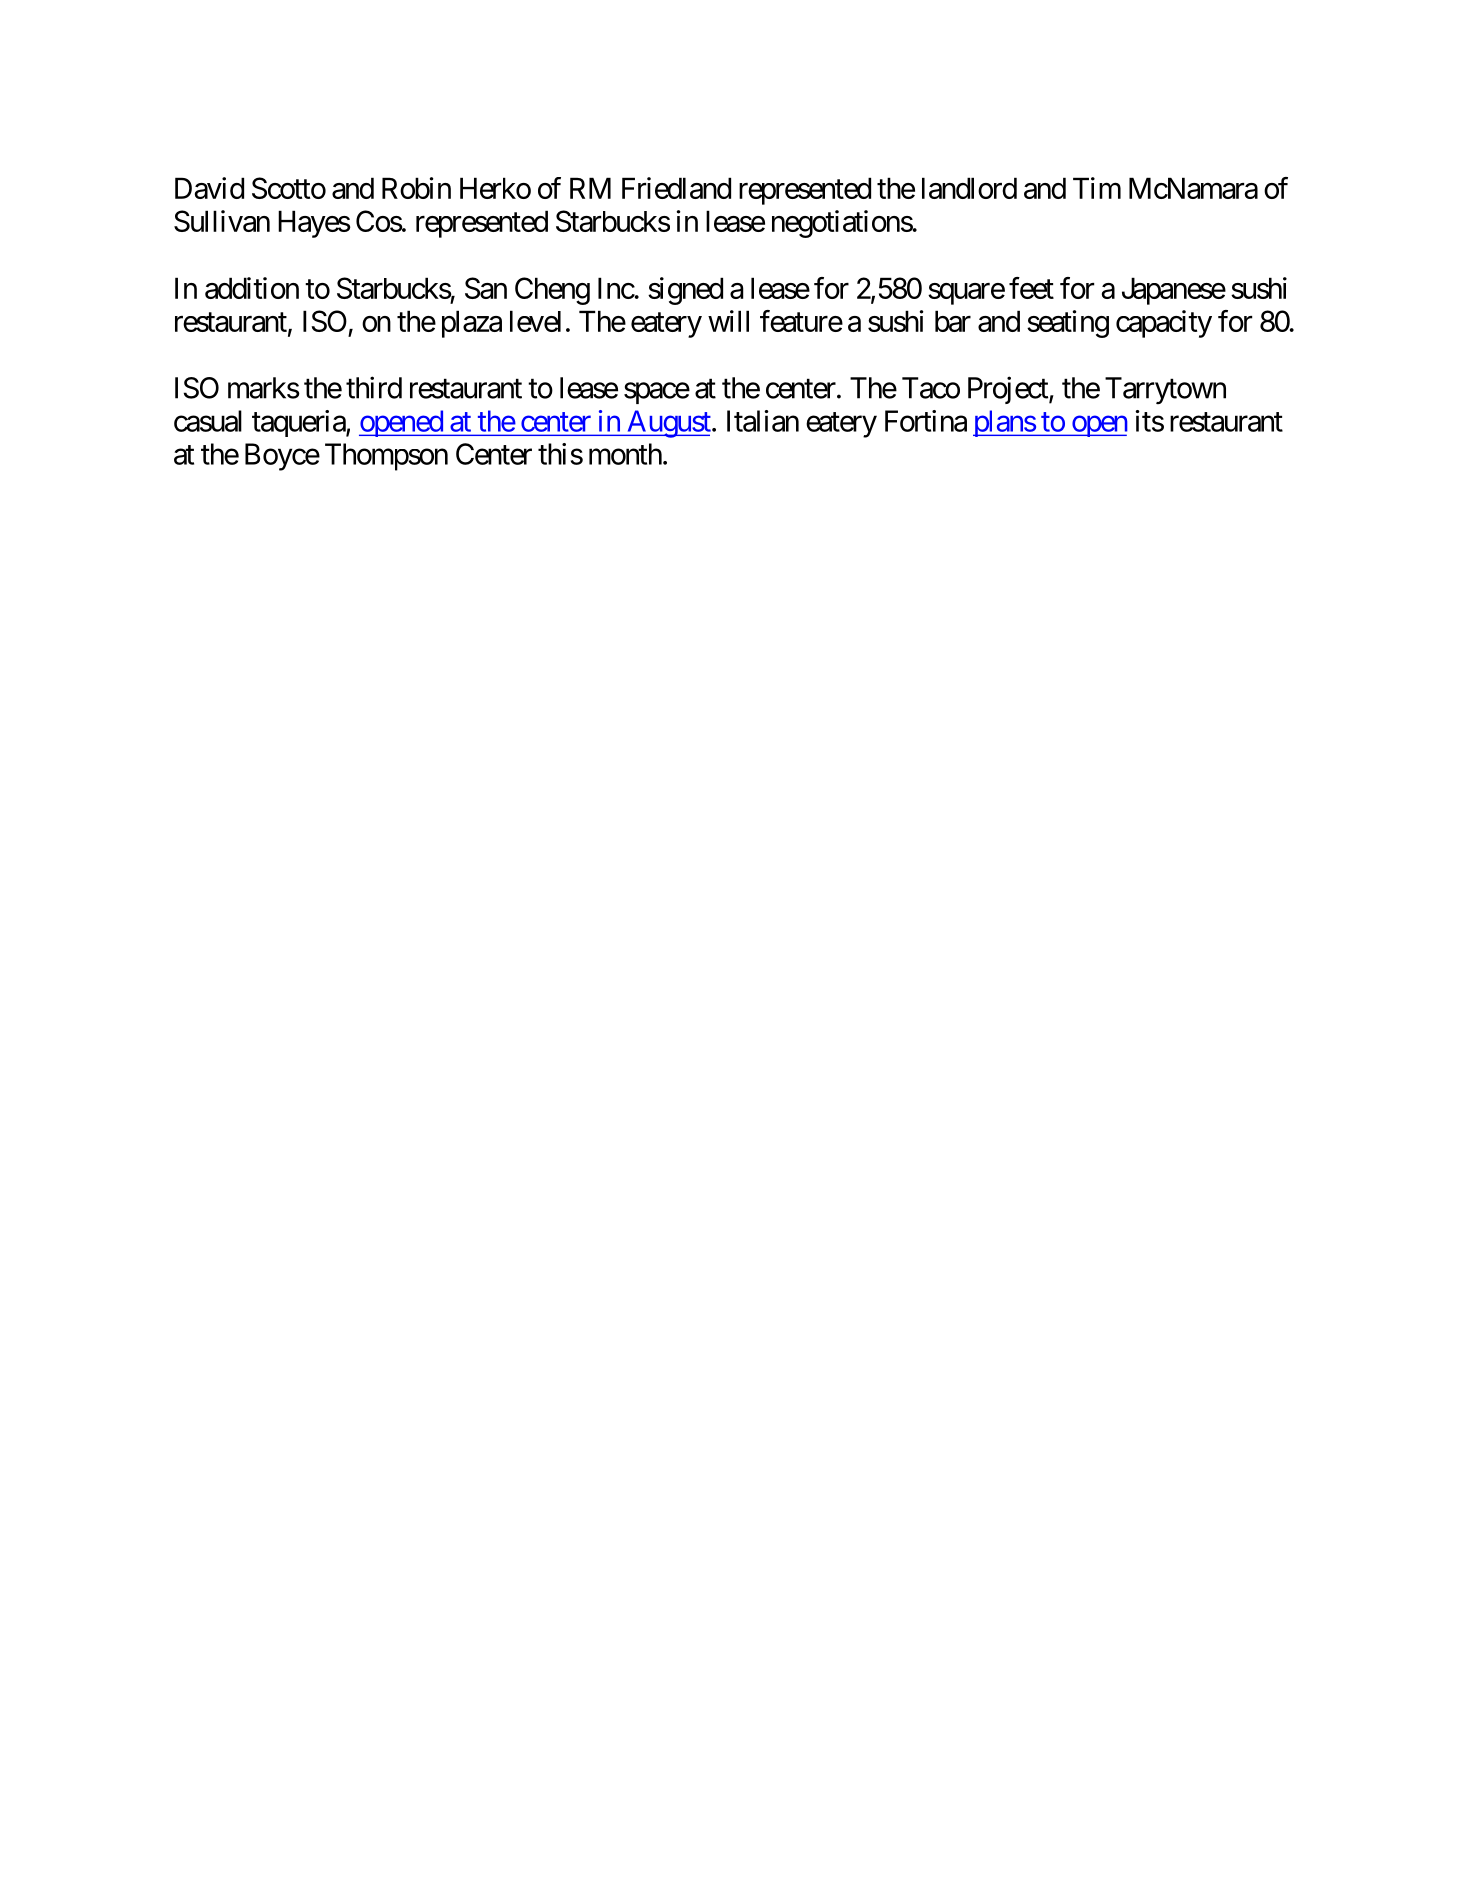 Image resolution: width=1469 pixels, height=1901 pixels. What do you see at coordinates (374, 387) in the screenshot?
I see `third` at bounding box center [374, 387].
